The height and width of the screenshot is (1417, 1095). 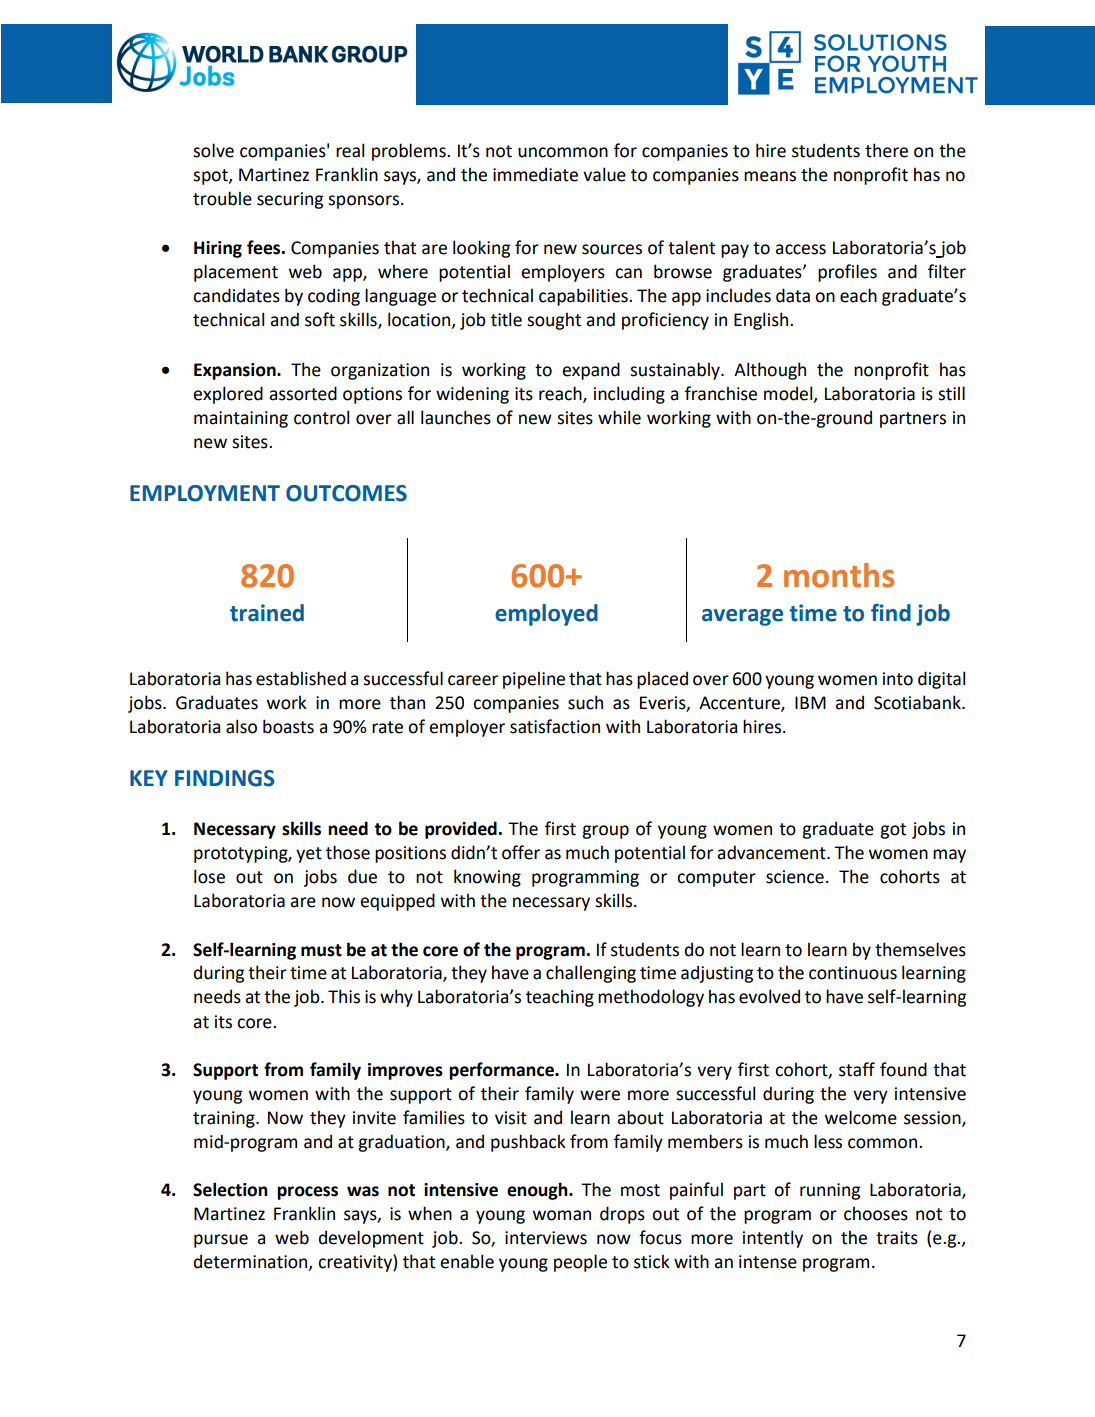 I want to click on pursue, so click(x=221, y=1241).
